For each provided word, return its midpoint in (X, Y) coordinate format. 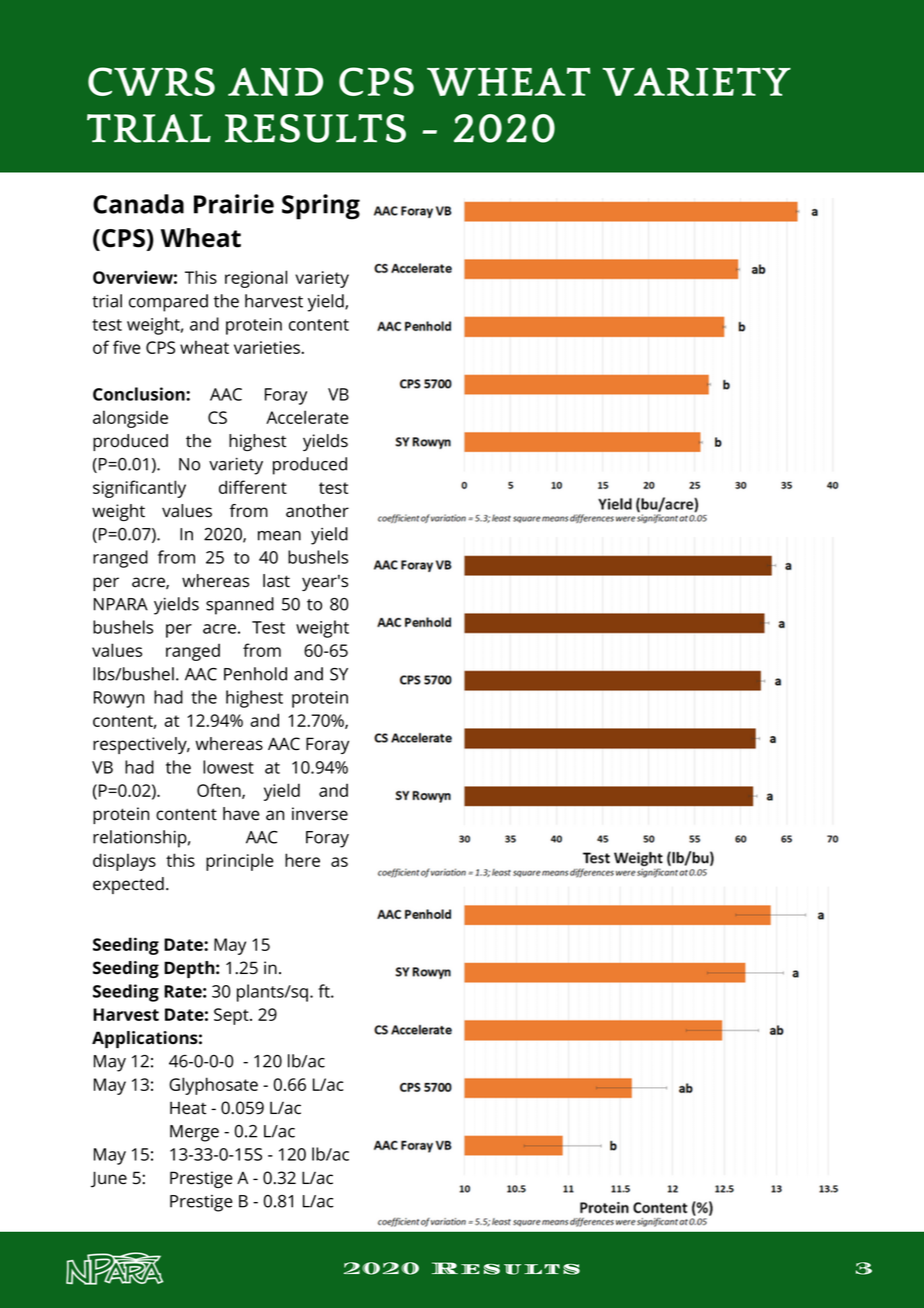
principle (240, 862)
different (253, 487)
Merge (194, 1133)
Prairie (234, 204)
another (317, 511)
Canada (138, 204)
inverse (320, 814)
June (109, 1179)
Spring (321, 207)
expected (128, 885)
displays (124, 862)
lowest (228, 767)
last (276, 581)
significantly (139, 489)
